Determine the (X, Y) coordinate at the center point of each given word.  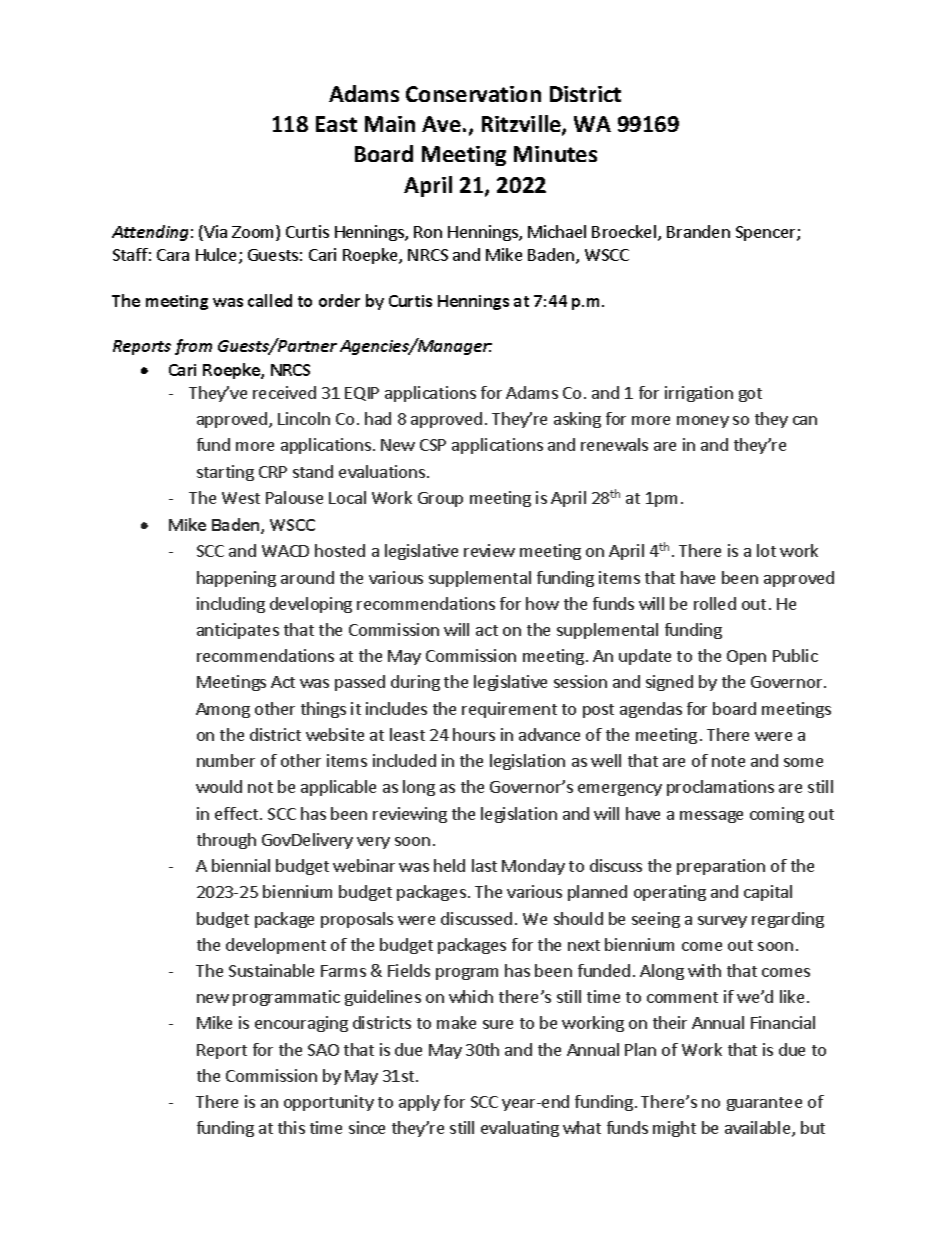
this (291, 1127)
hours (474, 734)
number (226, 760)
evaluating (520, 1129)
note (728, 761)
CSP (433, 445)
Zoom (254, 233)
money (703, 422)
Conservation (473, 94)
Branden (698, 231)
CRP (273, 472)
